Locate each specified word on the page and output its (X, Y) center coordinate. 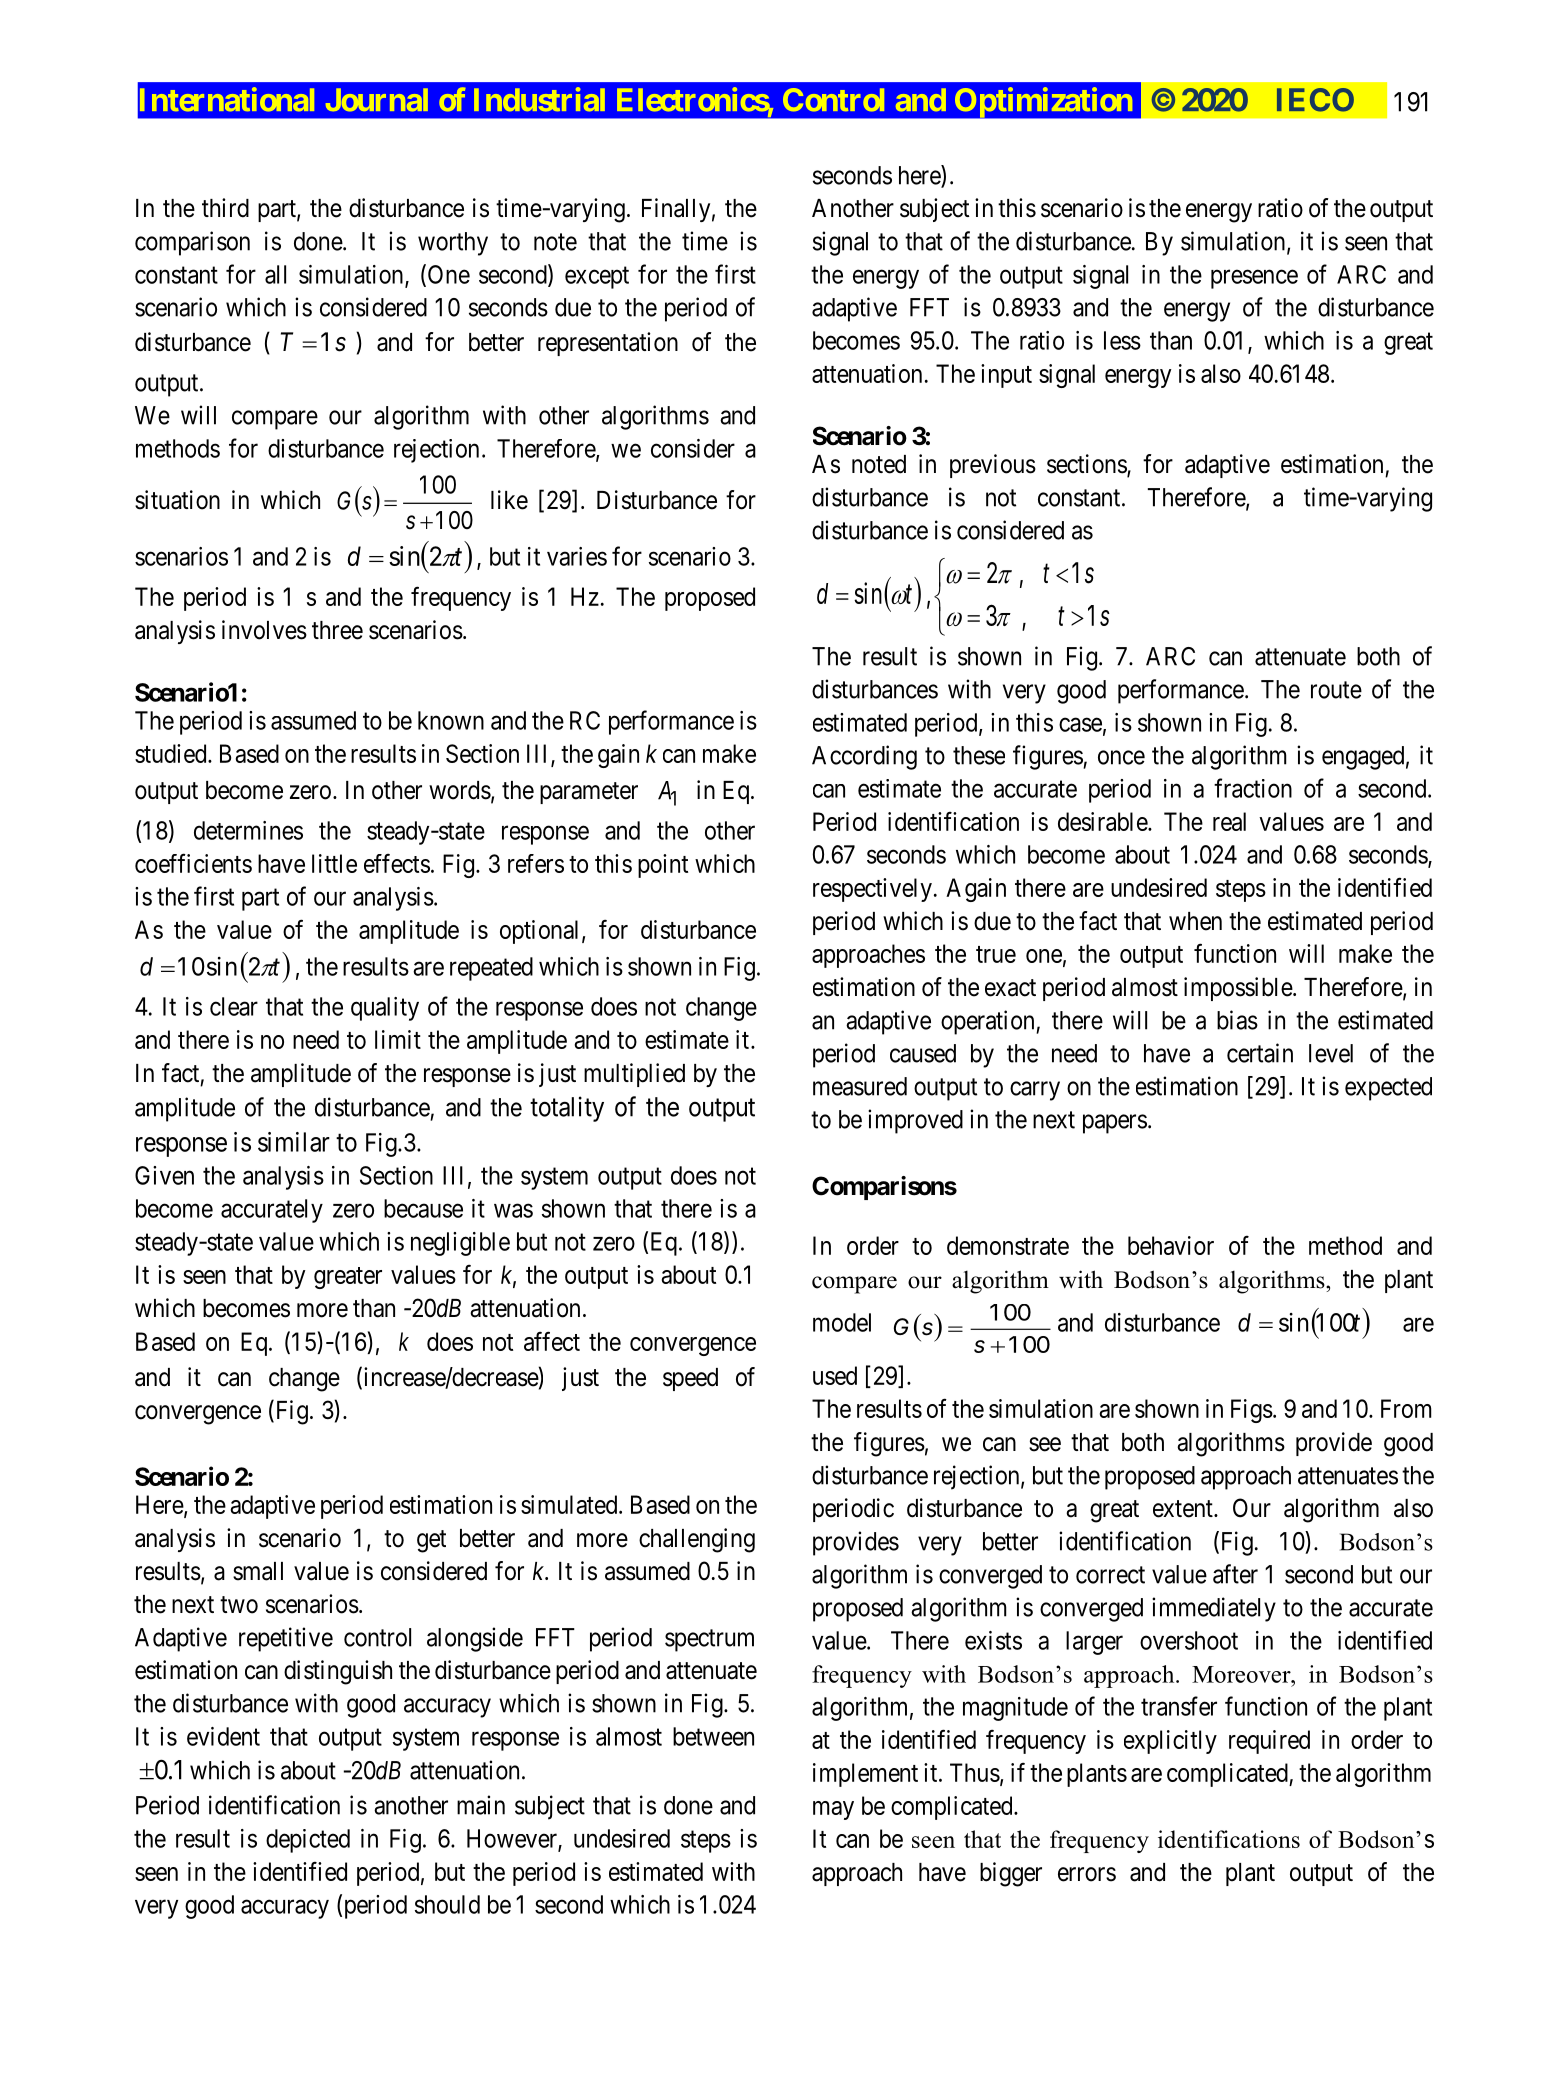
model (842, 1322)
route (1336, 690)
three (337, 630)
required (1269, 1742)
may (833, 1810)
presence (1254, 279)
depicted (308, 1841)
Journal (377, 99)
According (864, 757)
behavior (1171, 1245)
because (423, 1208)
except (597, 278)
